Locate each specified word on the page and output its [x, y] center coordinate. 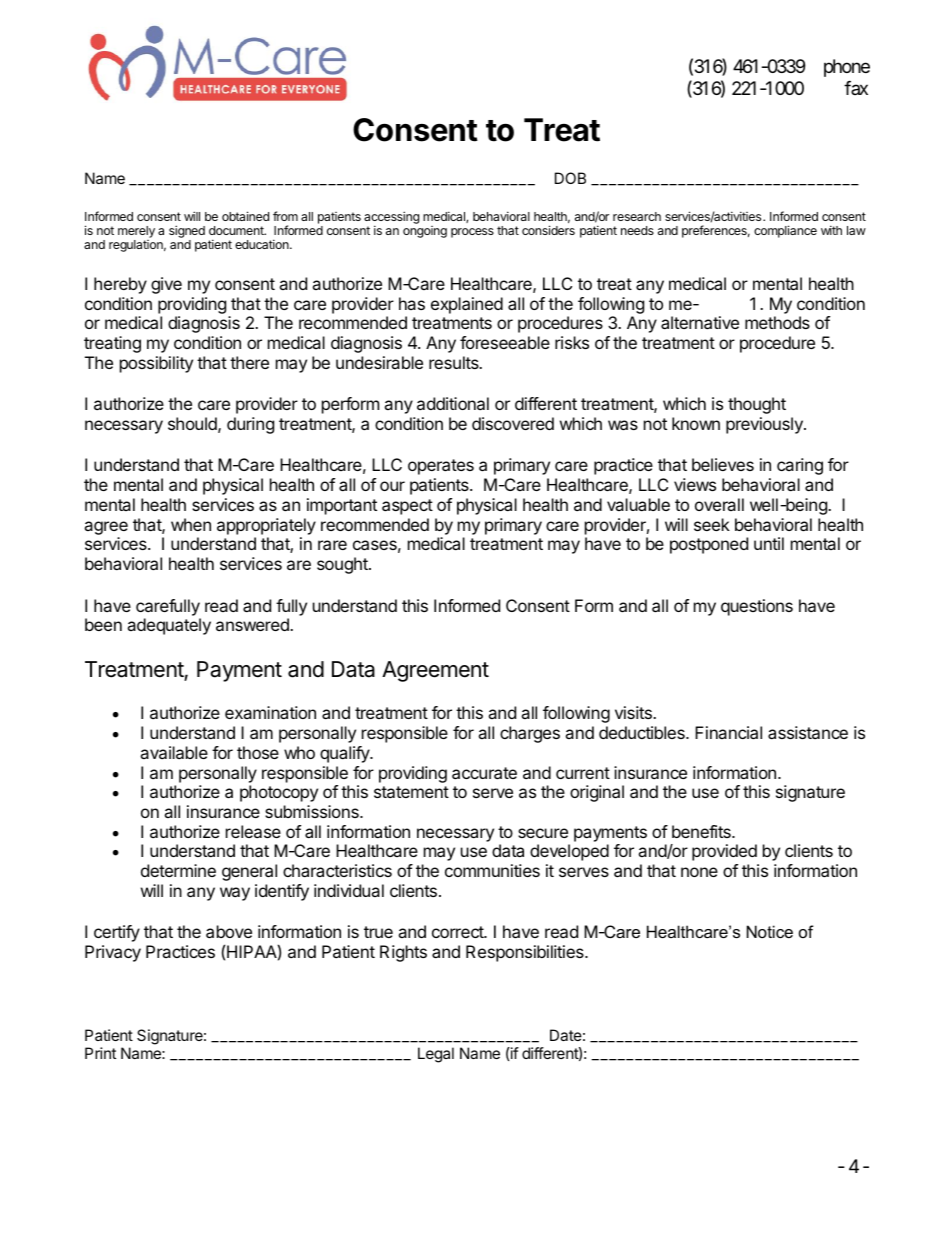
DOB [570, 178]
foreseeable [505, 342]
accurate [484, 773]
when [191, 524]
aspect [407, 507]
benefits [702, 831]
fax [856, 88]
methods [777, 322]
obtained [245, 216]
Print [100, 1053]
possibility [156, 364]
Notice [770, 931]
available [174, 752]
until [769, 543]
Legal [436, 1055]
